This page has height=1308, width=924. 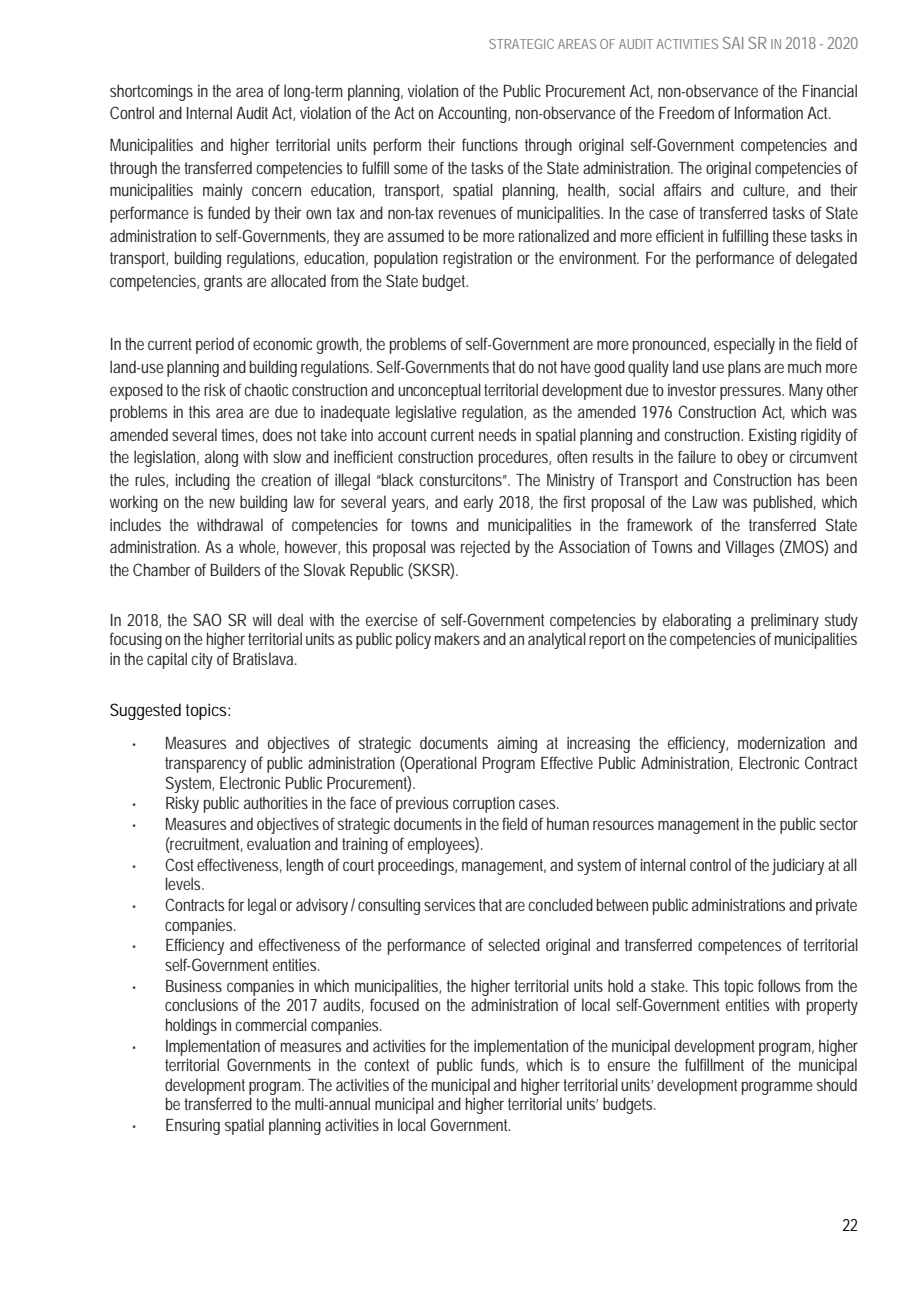 What do you see at coordinates (499, 1065) in the page?
I see `funds` at bounding box center [499, 1065].
